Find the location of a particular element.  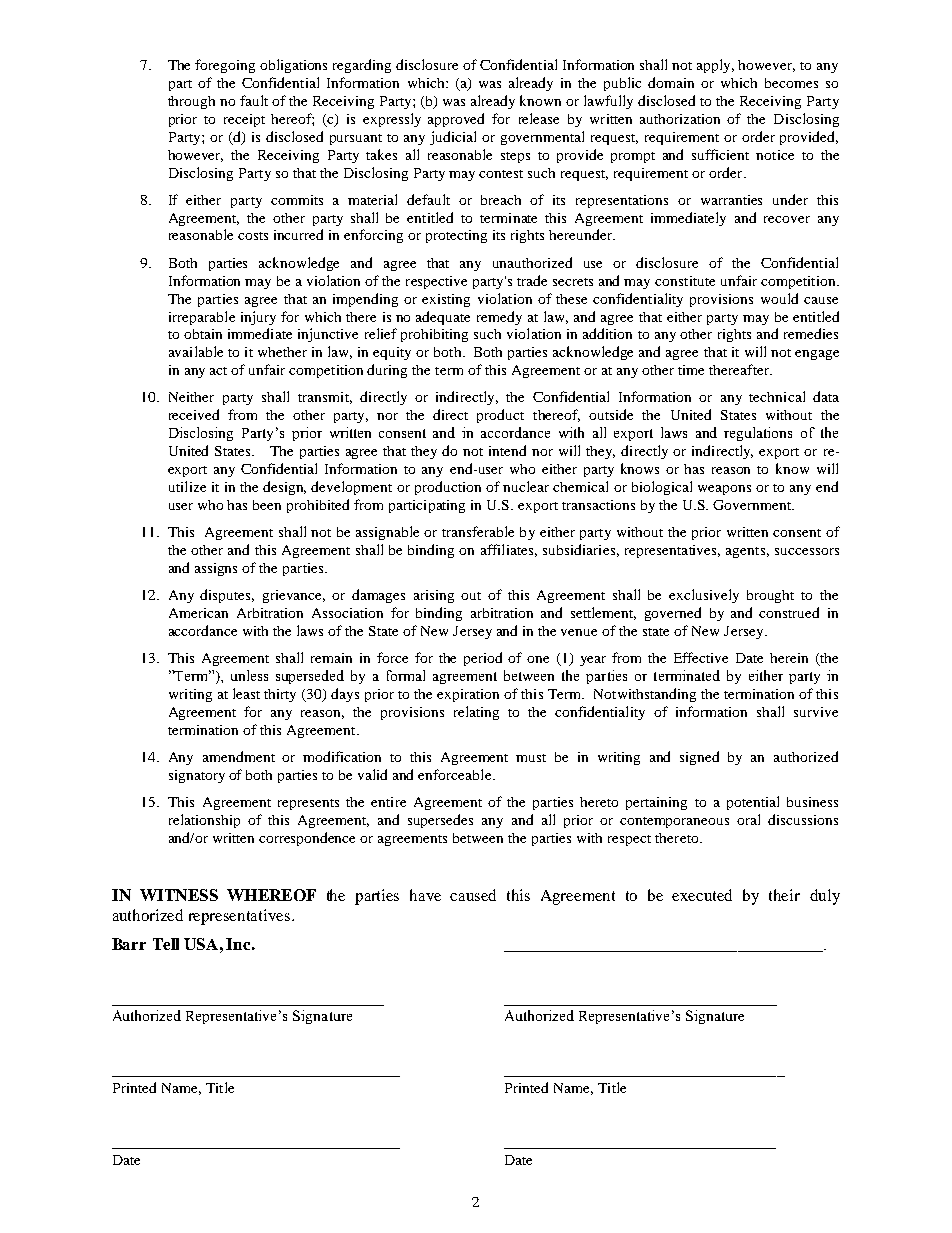

least is located at coordinates (246, 693).
